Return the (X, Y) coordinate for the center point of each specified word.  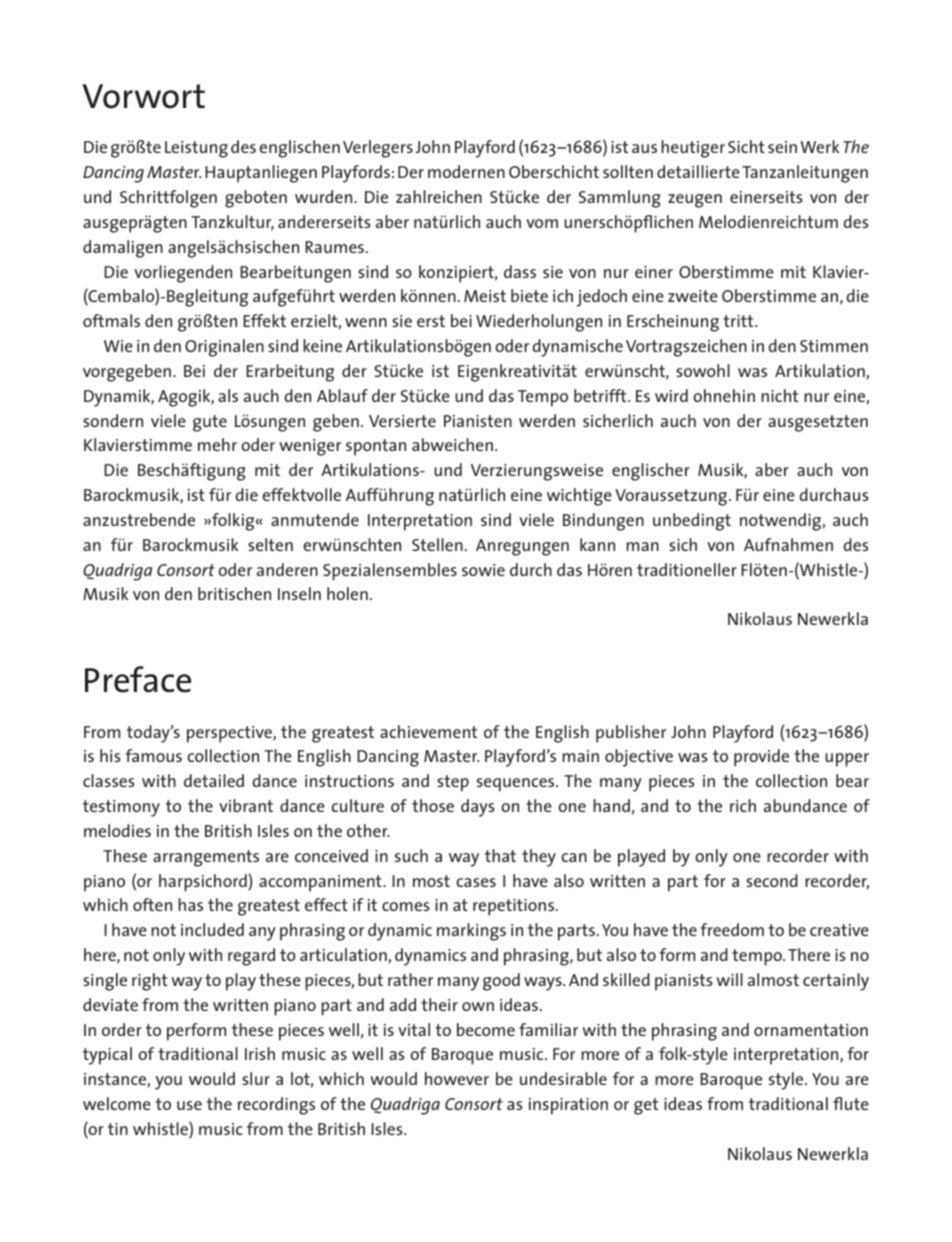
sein (782, 147)
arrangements (206, 858)
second (772, 880)
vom (542, 223)
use (189, 1105)
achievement (428, 731)
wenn (366, 322)
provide (761, 758)
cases (476, 882)
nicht (779, 395)
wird (671, 395)
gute (210, 423)
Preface (138, 679)
